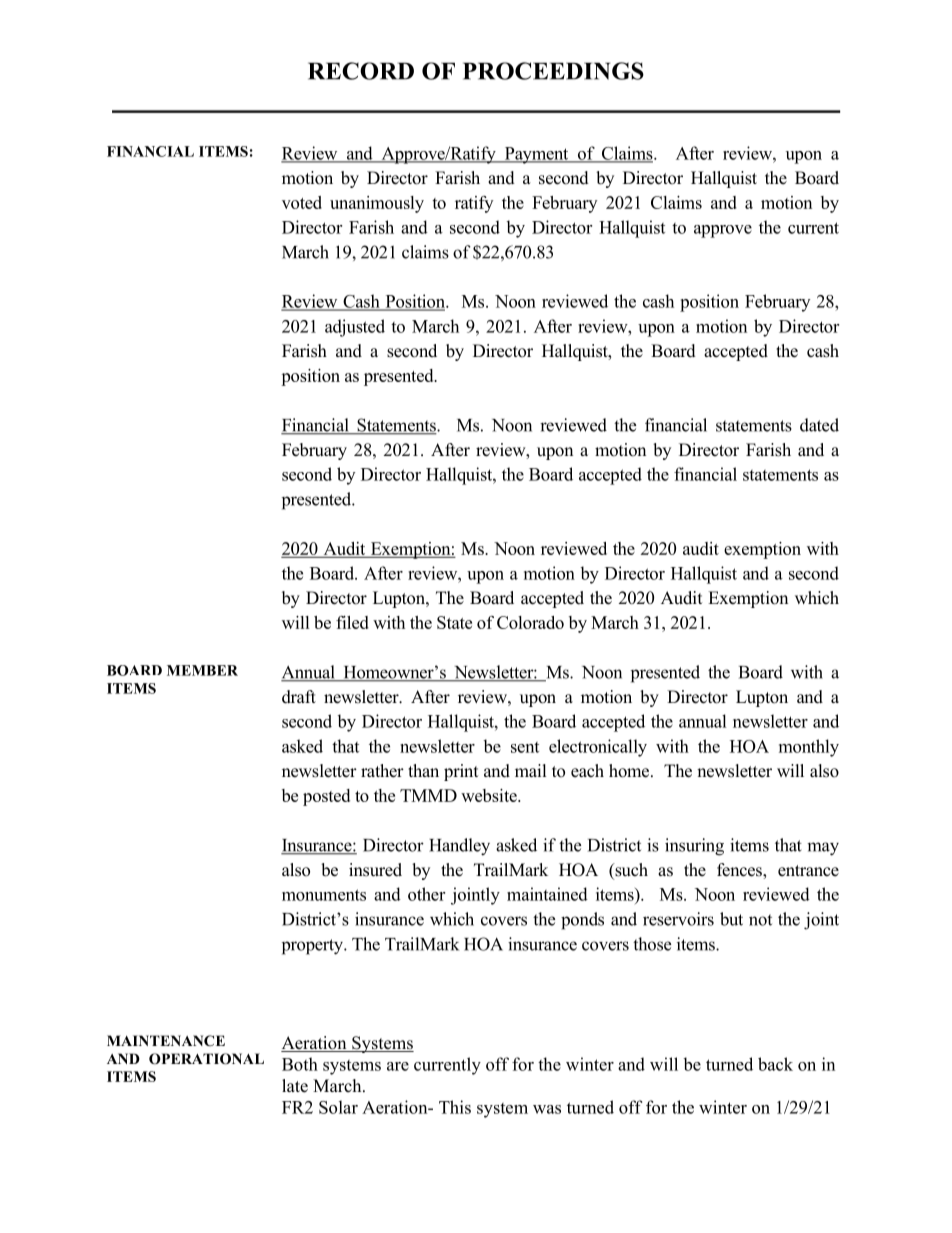 This document has height=1233, width=952. What do you see at coordinates (740, 871) in the document?
I see `fences` at bounding box center [740, 871].
